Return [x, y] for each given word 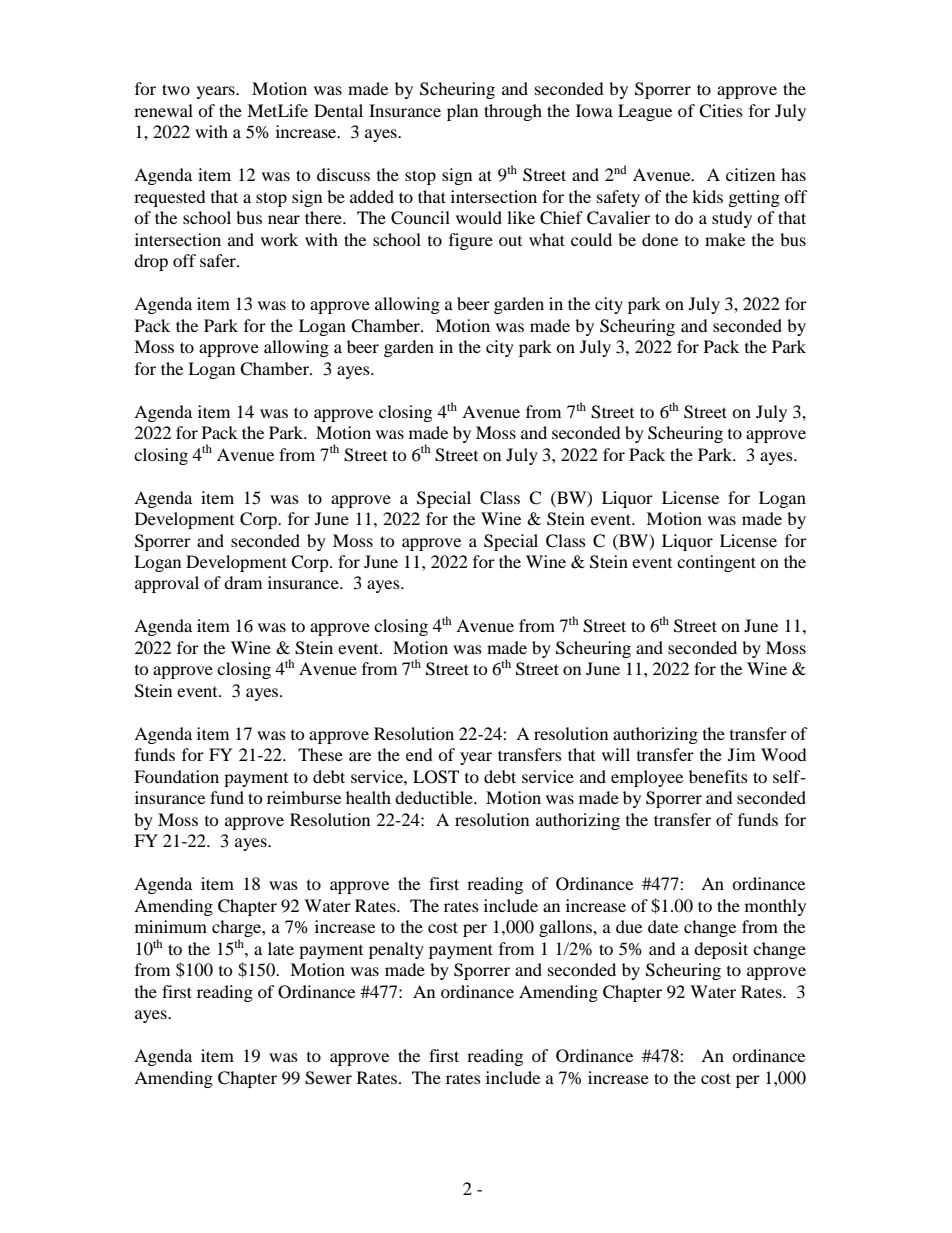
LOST [436, 777]
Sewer [328, 1078]
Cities [721, 111]
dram [243, 582]
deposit [721, 950]
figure [471, 241]
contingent [716, 563]
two [176, 89]
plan [462, 112]
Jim [741, 754]
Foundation [176, 776]
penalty [396, 950]
